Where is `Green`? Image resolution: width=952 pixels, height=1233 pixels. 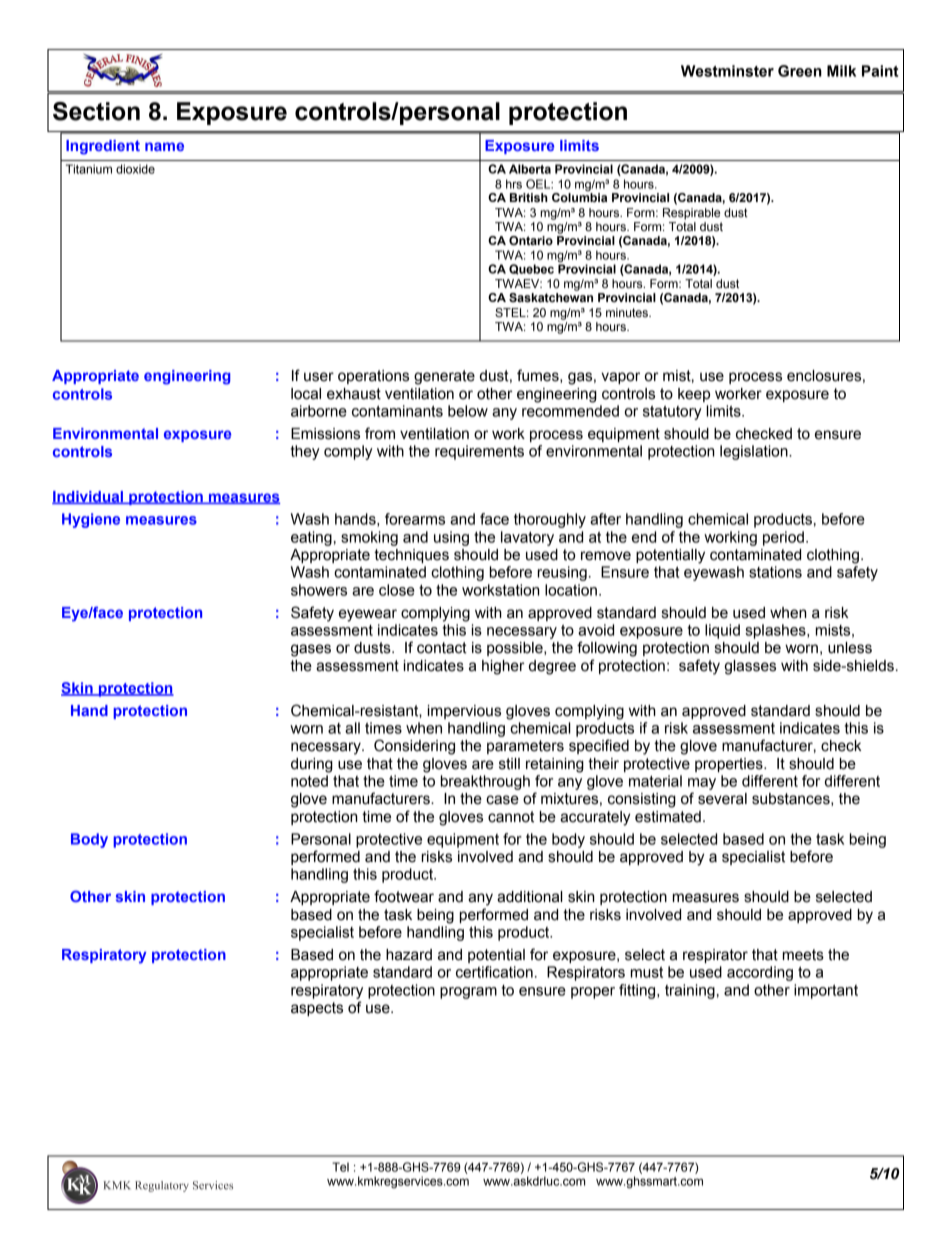 Green is located at coordinates (800, 71).
